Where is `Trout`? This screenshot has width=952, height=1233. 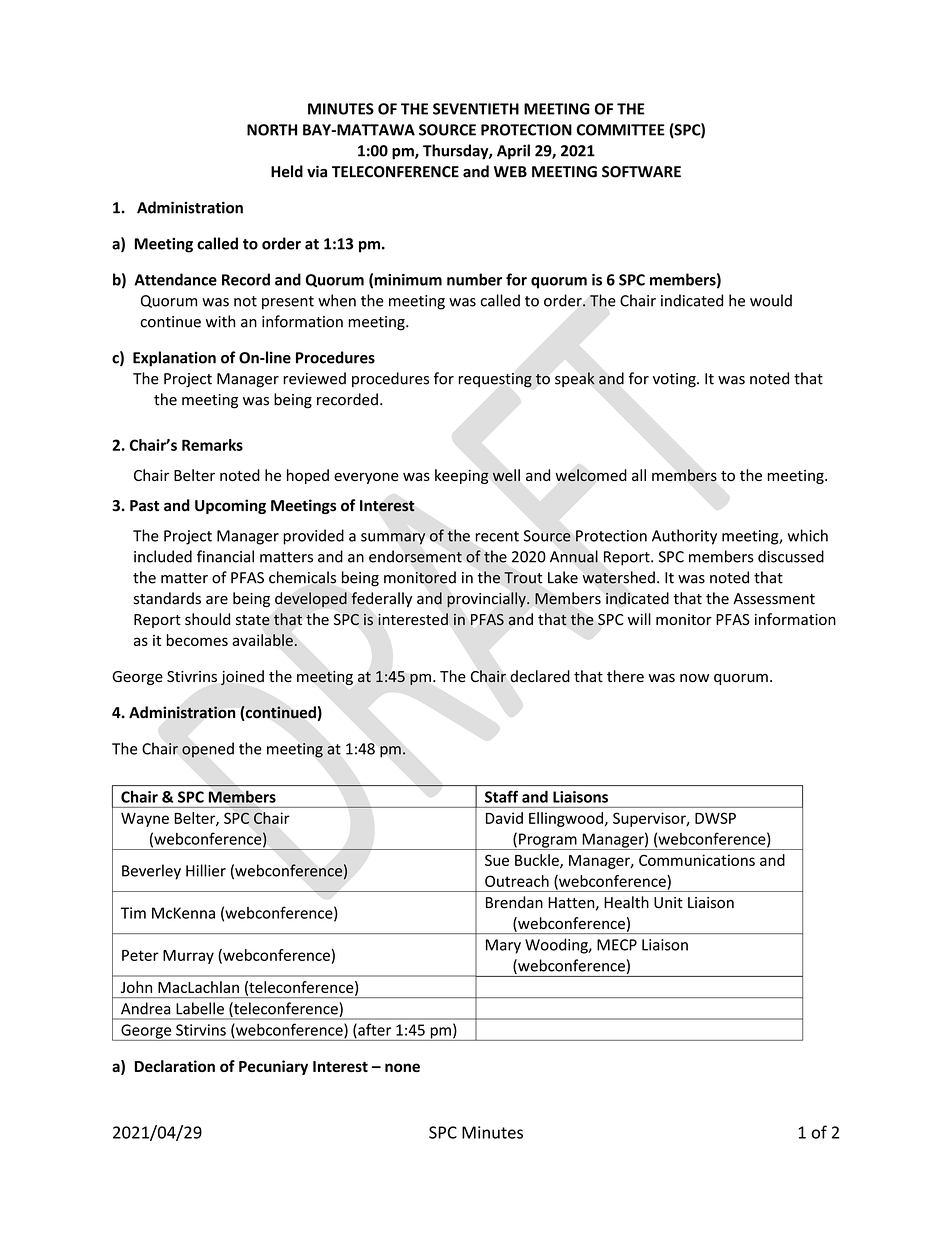
Trout is located at coordinates (523, 578).
